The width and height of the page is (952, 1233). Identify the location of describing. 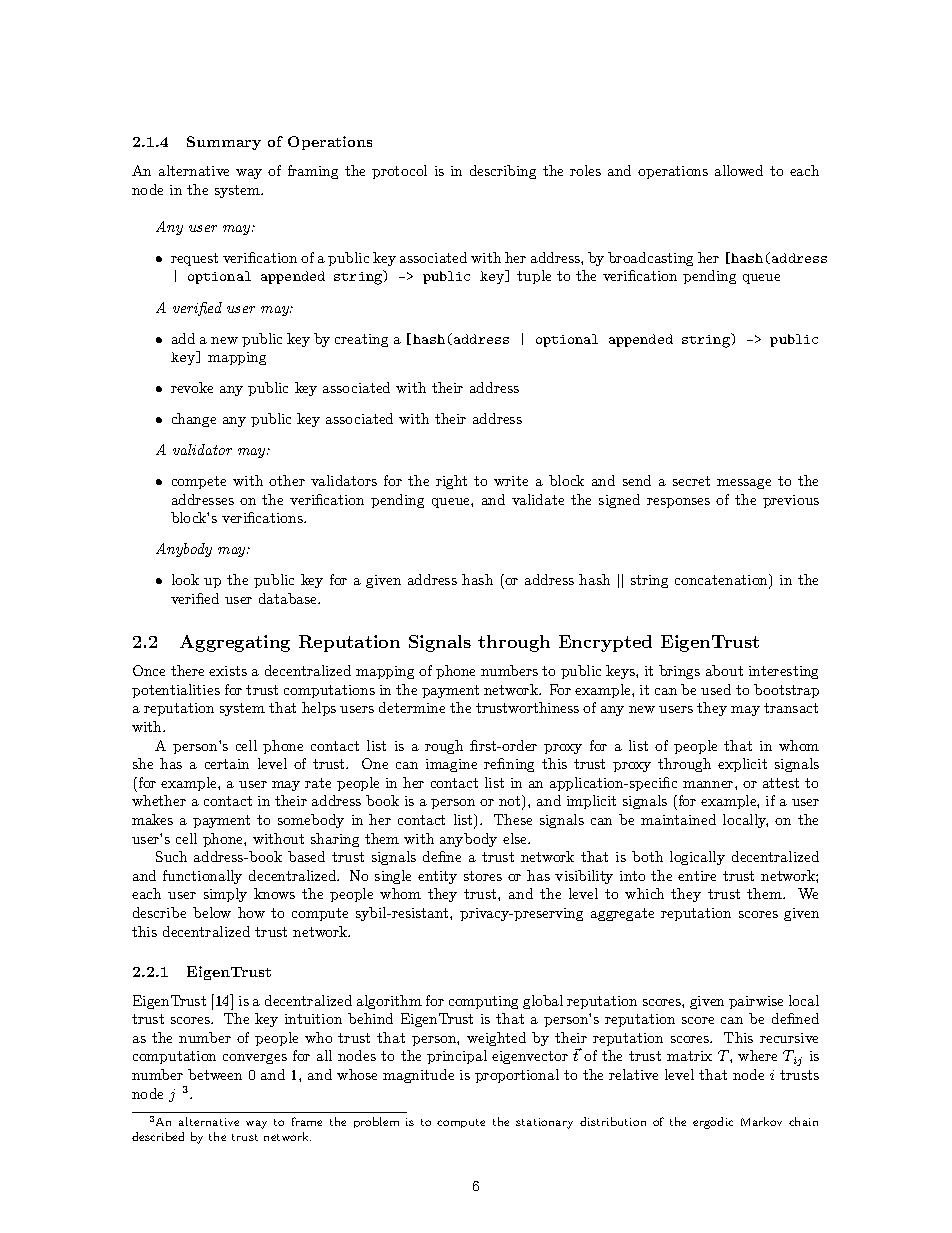
(503, 172).
